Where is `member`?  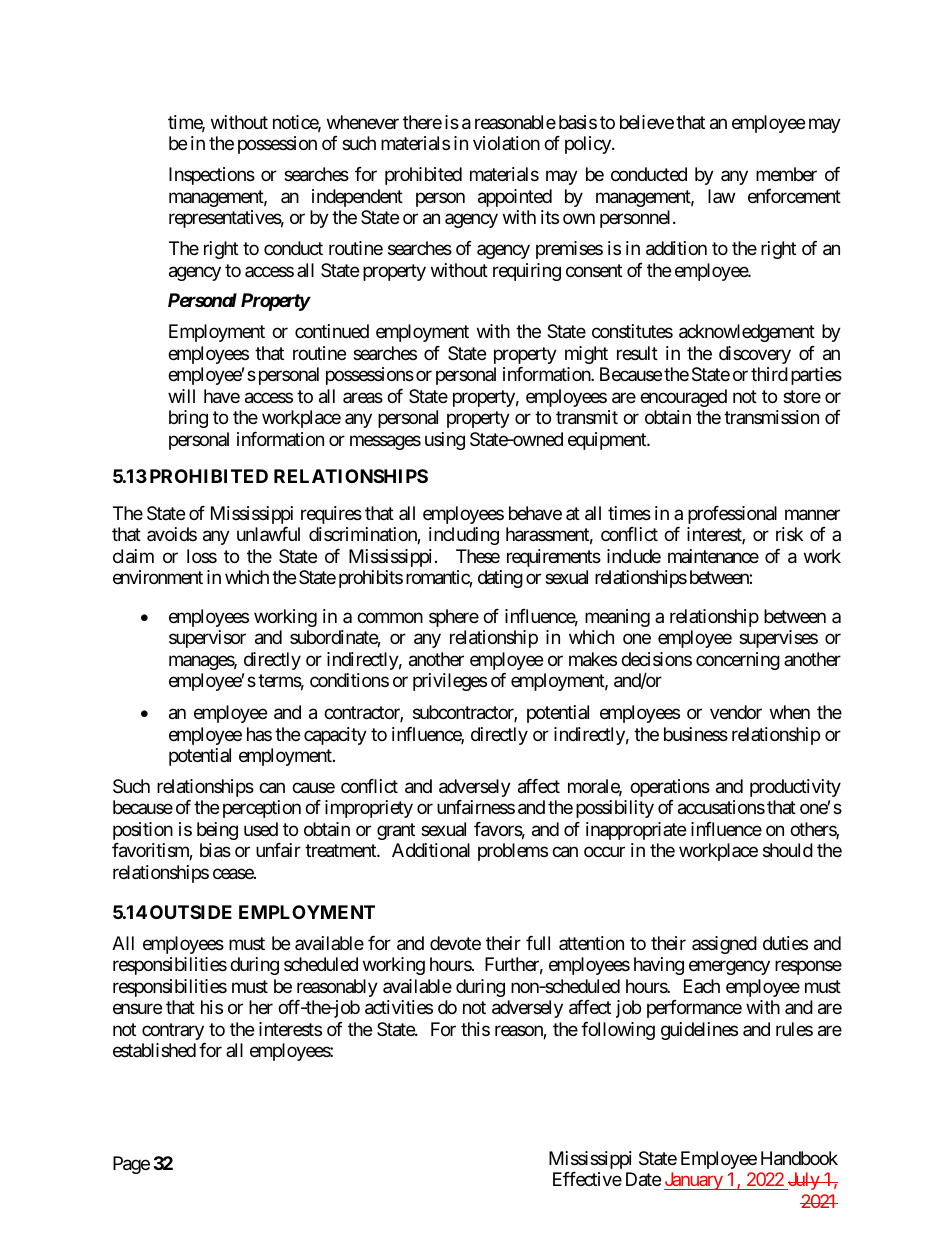 member is located at coordinates (786, 174).
